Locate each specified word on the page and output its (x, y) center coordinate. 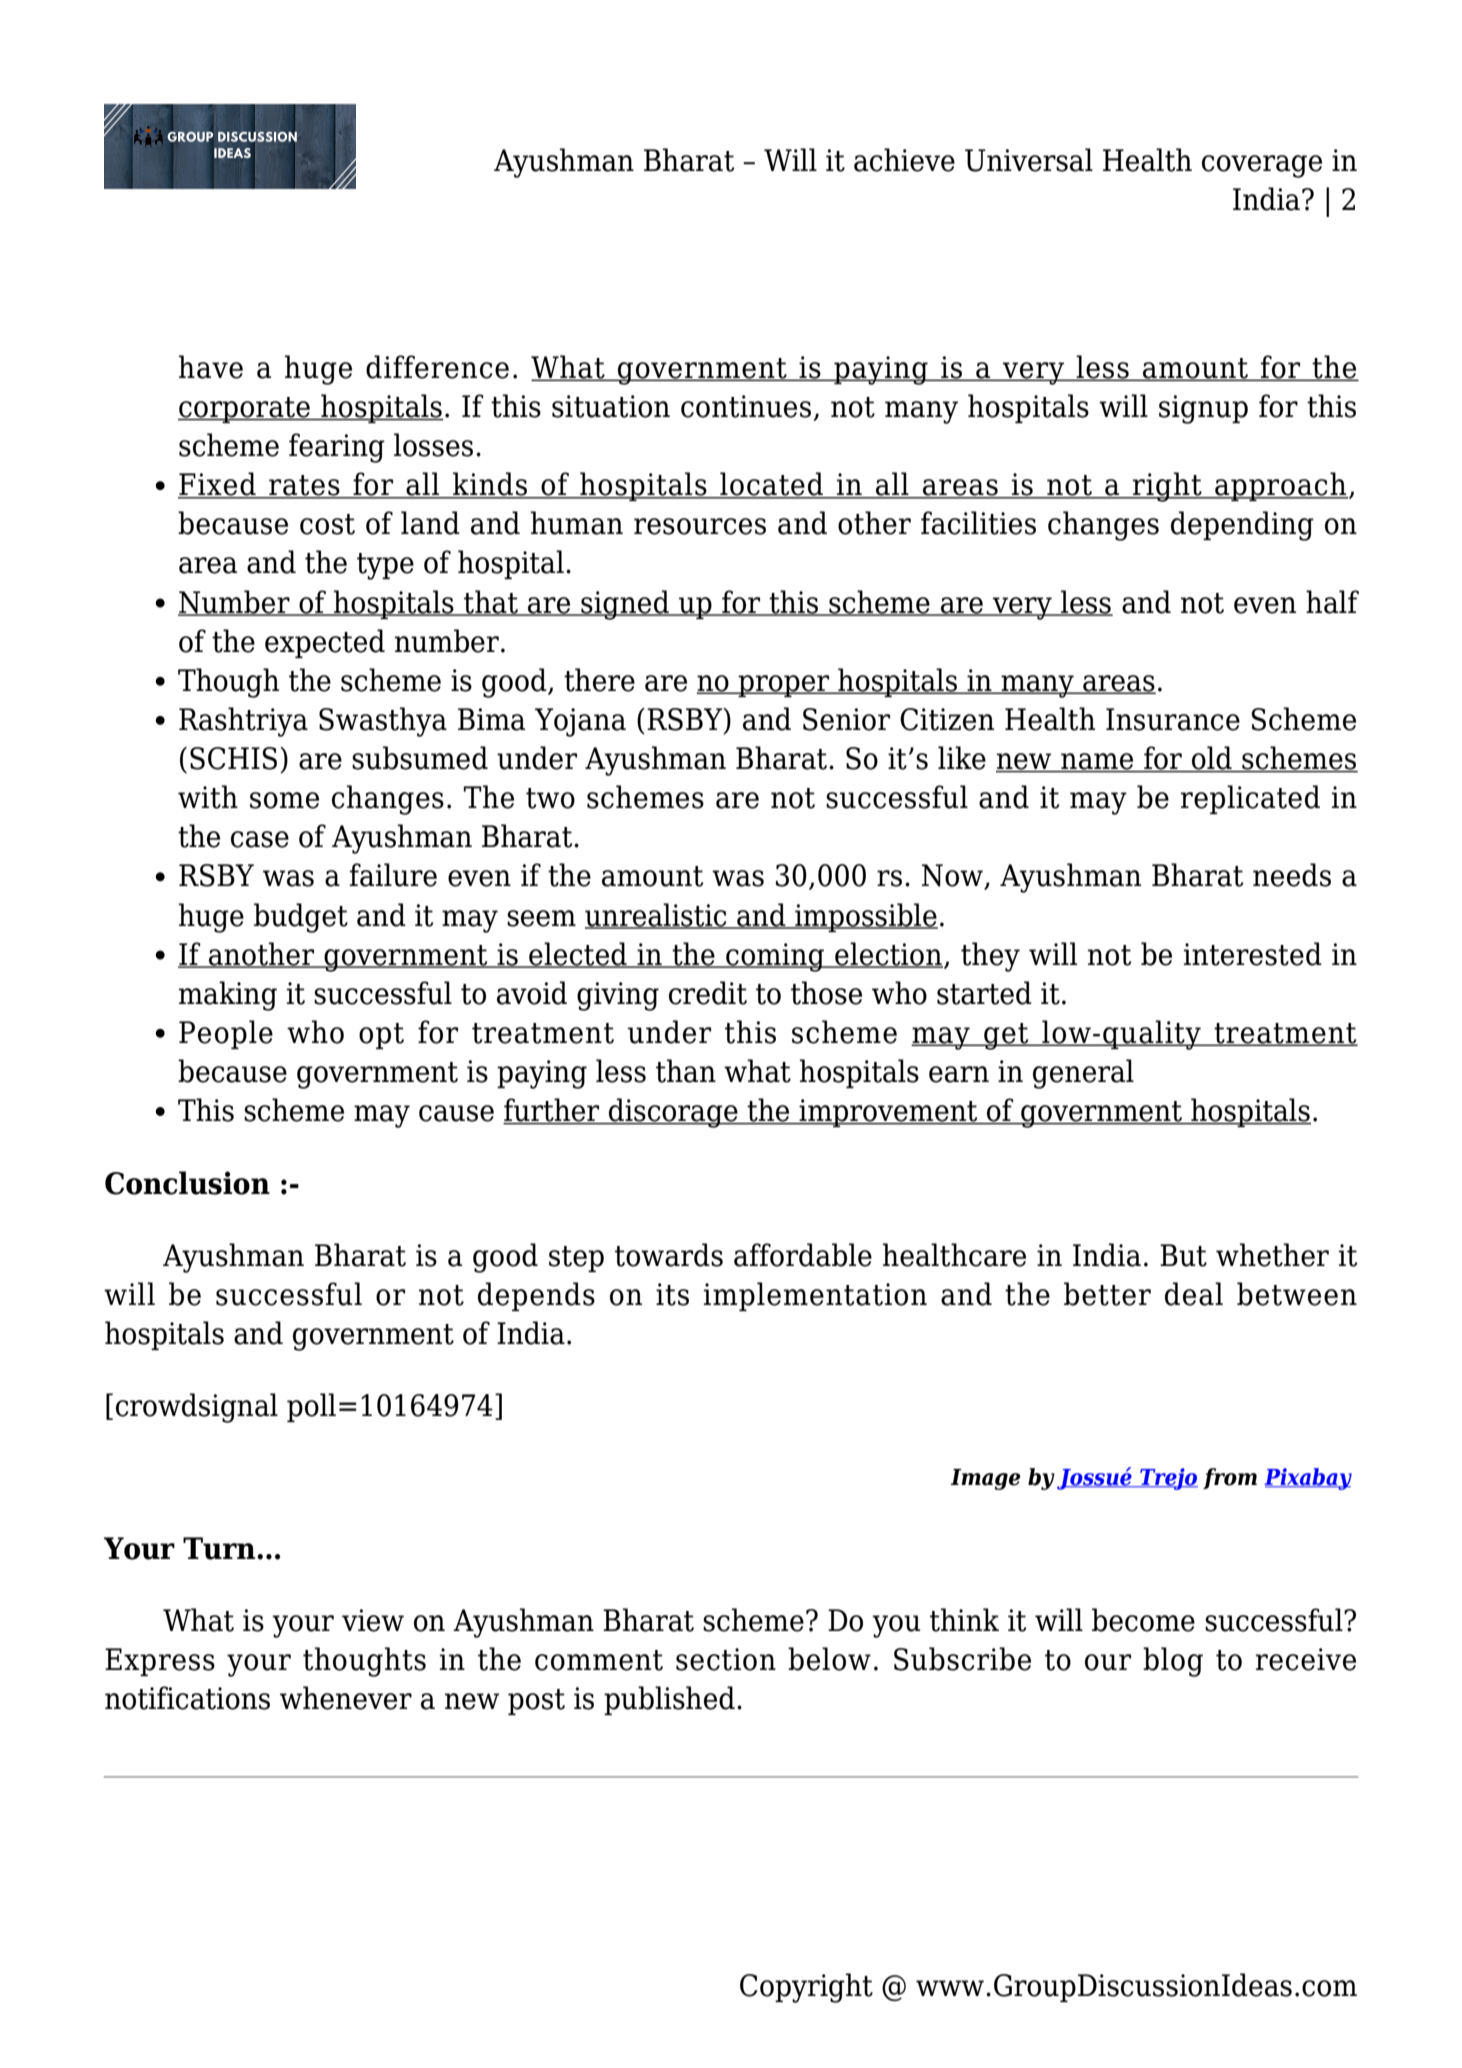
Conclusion (187, 1183)
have (211, 367)
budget (301, 918)
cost (327, 524)
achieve (904, 160)
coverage (1262, 166)
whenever (346, 1698)
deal (1194, 1294)
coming (775, 957)
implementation (815, 1296)
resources (700, 526)
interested (1253, 954)
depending (1242, 526)
